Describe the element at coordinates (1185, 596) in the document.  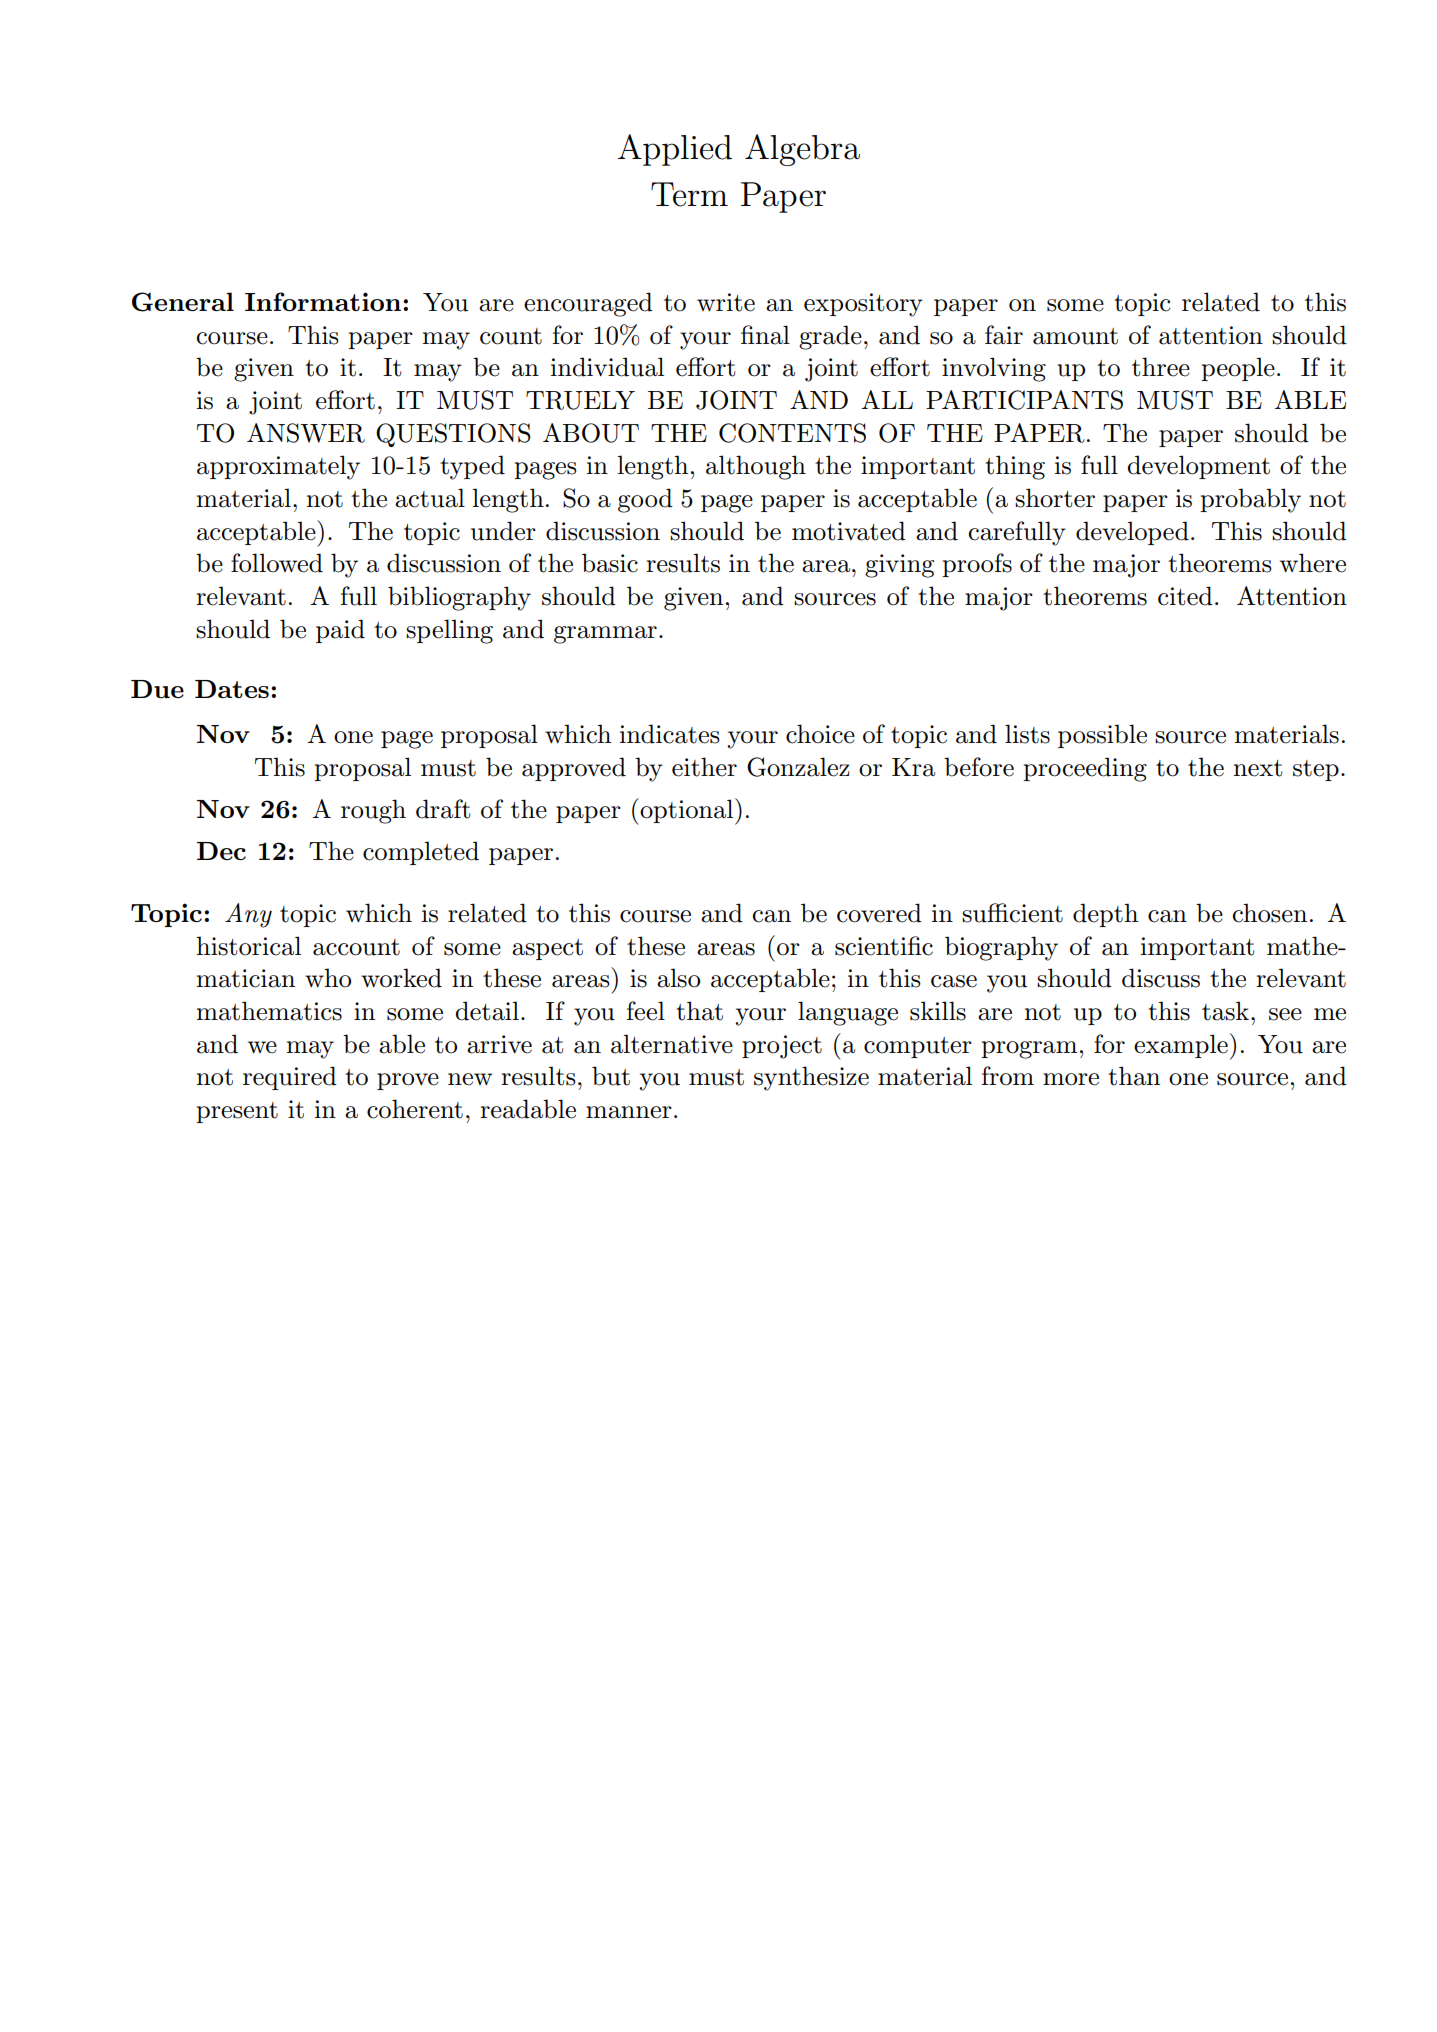
I see `cited` at that location.
